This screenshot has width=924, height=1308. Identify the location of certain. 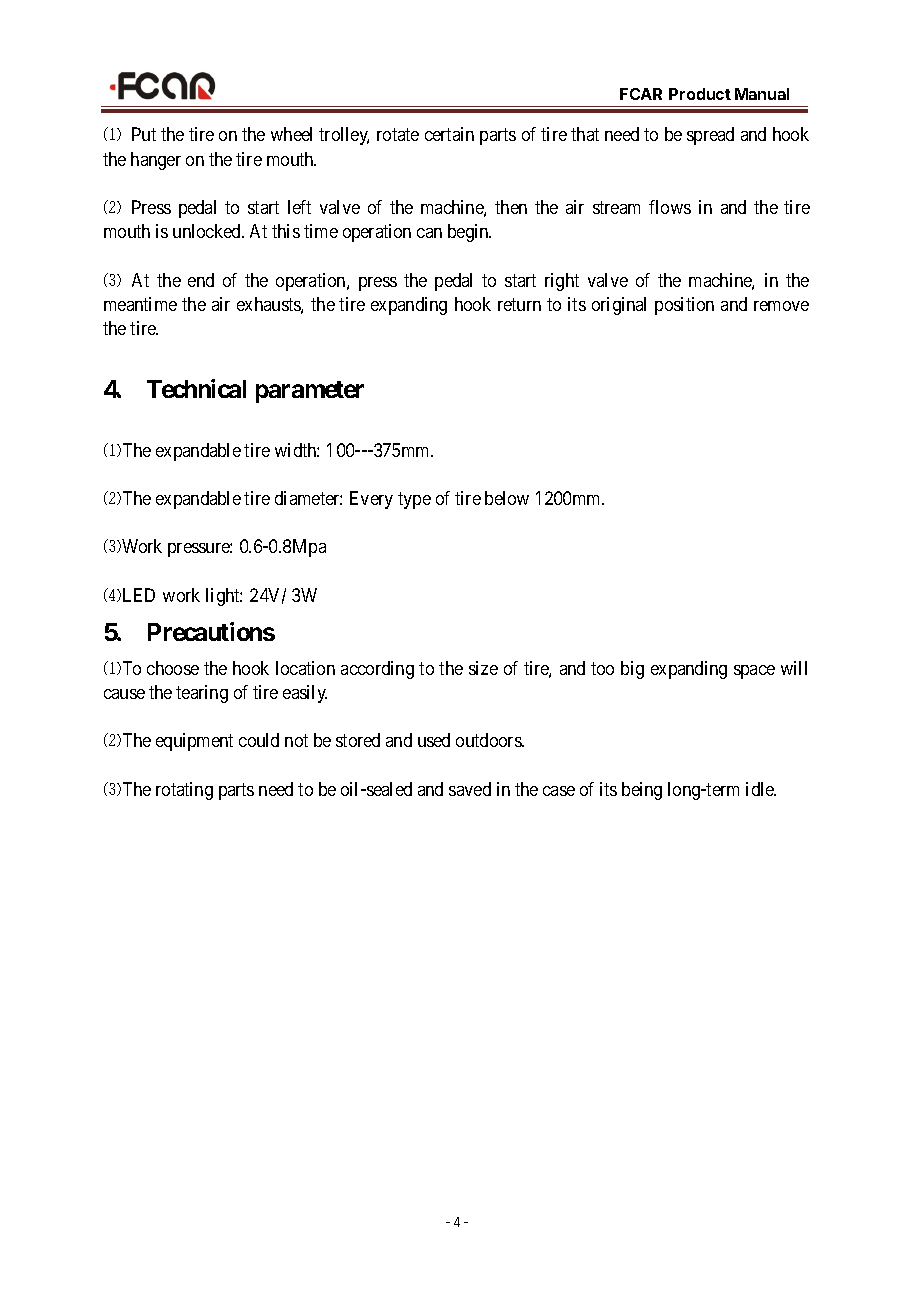
(449, 134).
